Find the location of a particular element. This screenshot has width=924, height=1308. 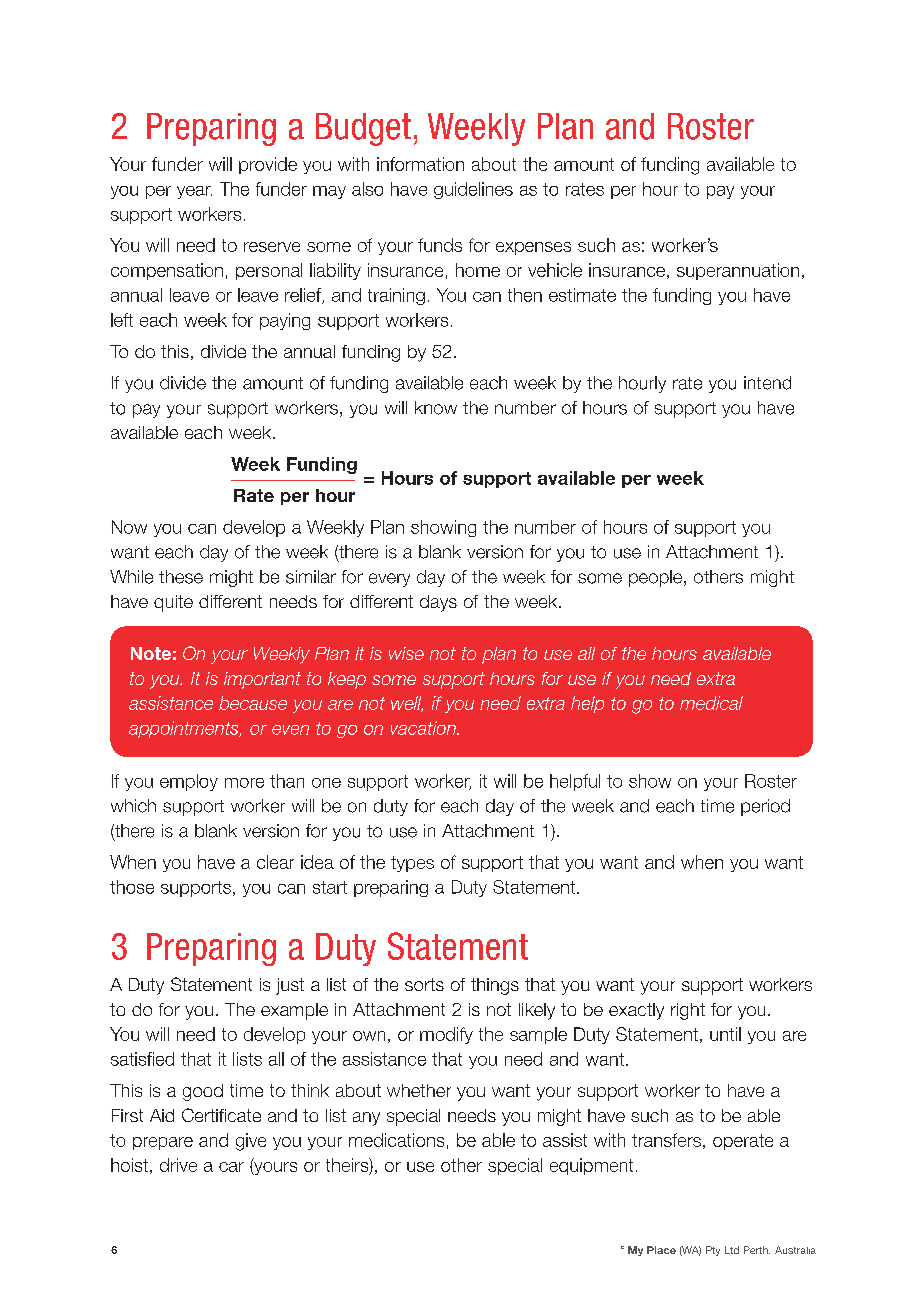

clear is located at coordinates (275, 862).
